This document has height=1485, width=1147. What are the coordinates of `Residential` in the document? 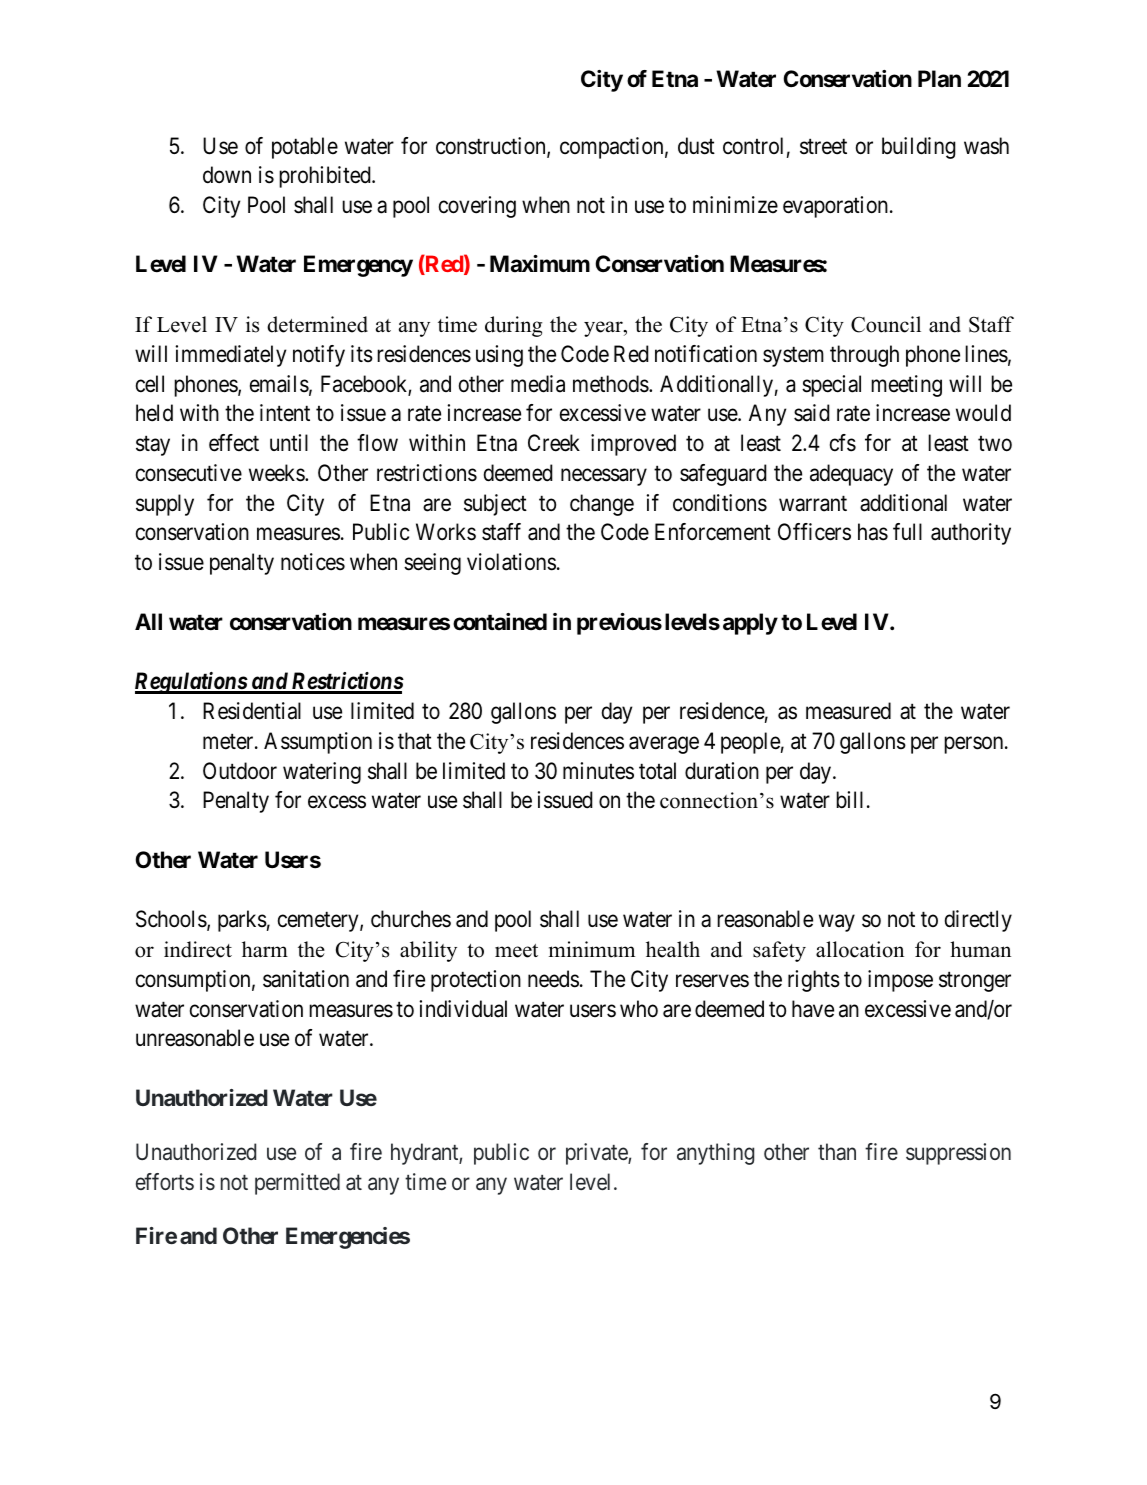 It's located at (252, 711).
